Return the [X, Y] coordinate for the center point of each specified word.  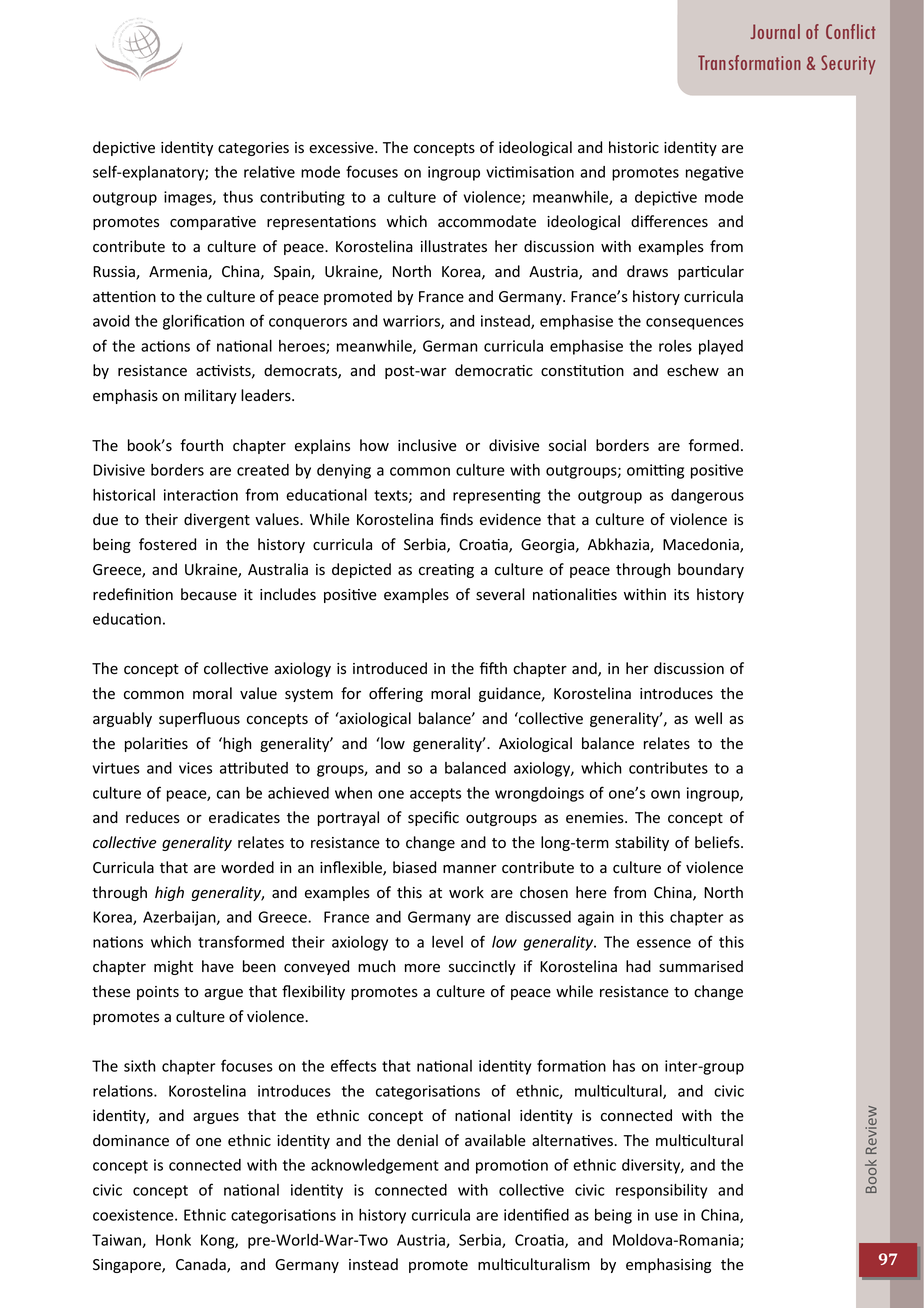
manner [469, 869]
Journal [775, 31]
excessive [342, 148]
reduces [153, 817]
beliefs [718, 842]
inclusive [427, 445]
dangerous [707, 496]
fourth [201, 445]
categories [253, 149]
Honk [173, 1240]
